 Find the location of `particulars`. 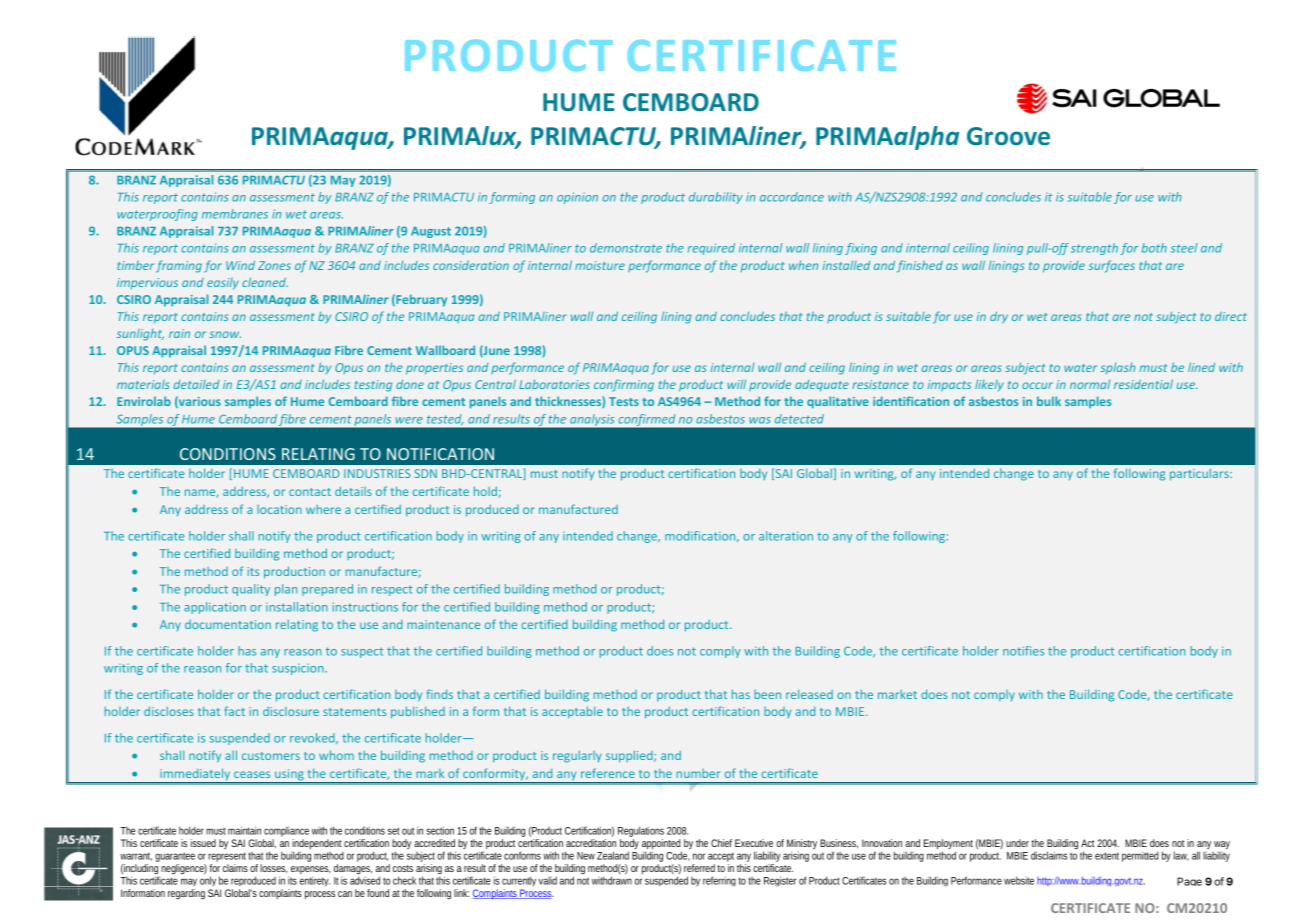

particulars is located at coordinates (1200, 474).
